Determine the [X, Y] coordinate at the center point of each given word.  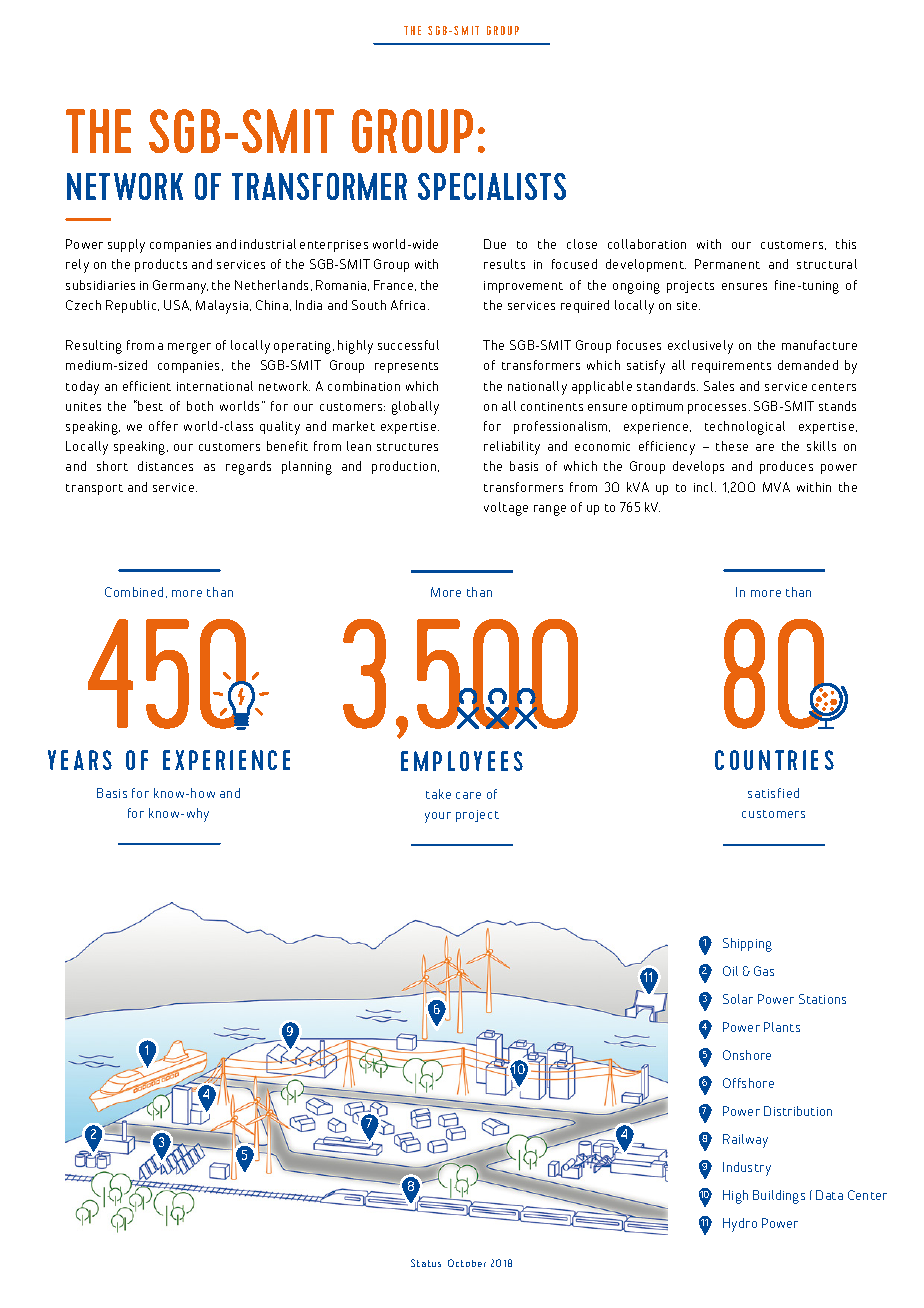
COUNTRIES [774, 760]
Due [495, 244]
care [468, 795]
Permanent [727, 264]
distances [165, 466]
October [467, 1263]
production [405, 467]
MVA [776, 487]
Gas [764, 971]
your [438, 817]
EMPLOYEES [462, 761]
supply [126, 246]
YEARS [80, 760]
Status [426, 1263]
